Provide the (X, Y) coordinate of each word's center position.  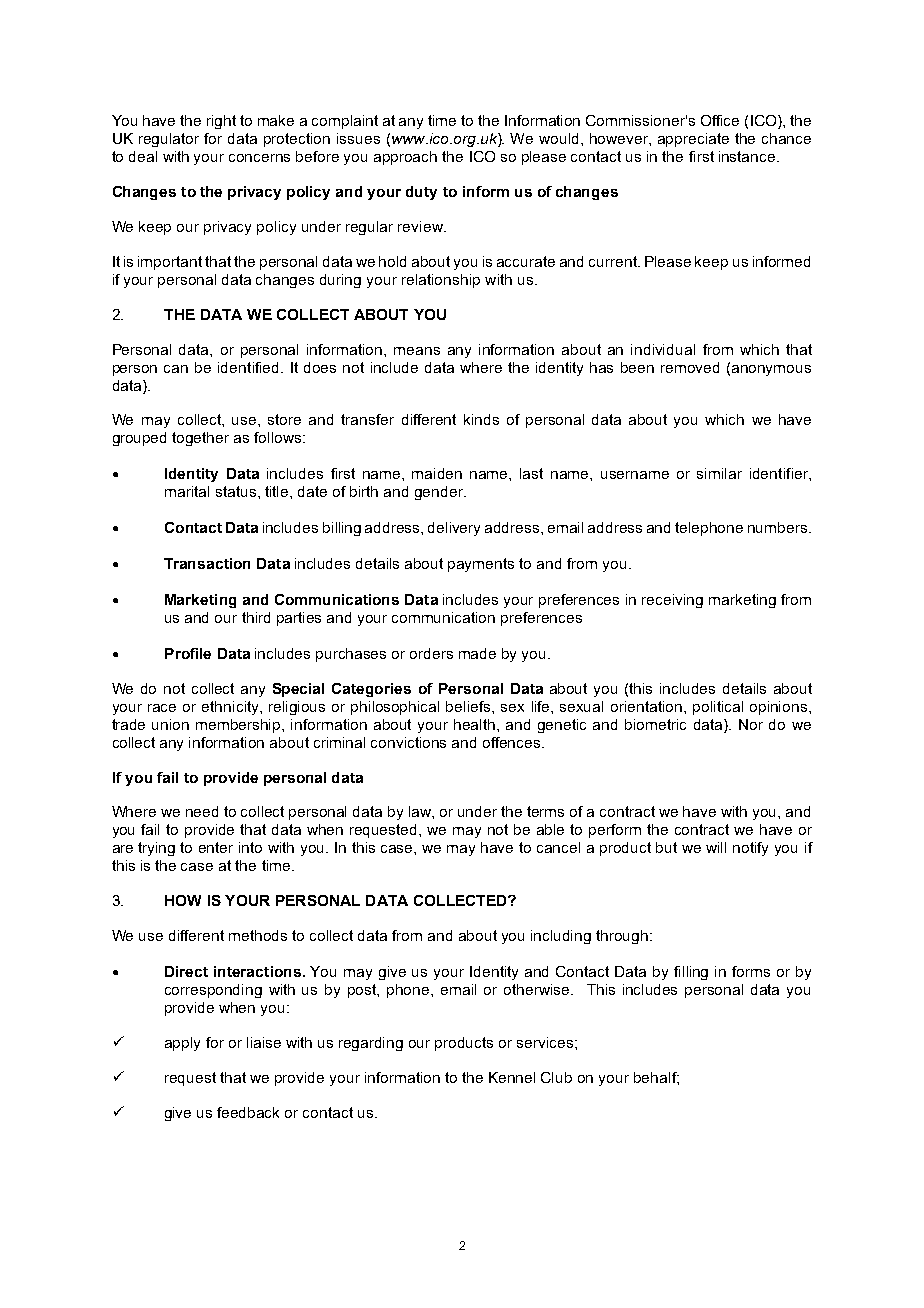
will (716, 847)
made (477, 653)
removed (690, 367)
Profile (188, 653)
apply (182, 1044)
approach (405, 158)
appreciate (693, 140)
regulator (169, 140)
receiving (672, 601)
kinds (481, 419)
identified (248, 367)
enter (216, 847)
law (421, 811)
